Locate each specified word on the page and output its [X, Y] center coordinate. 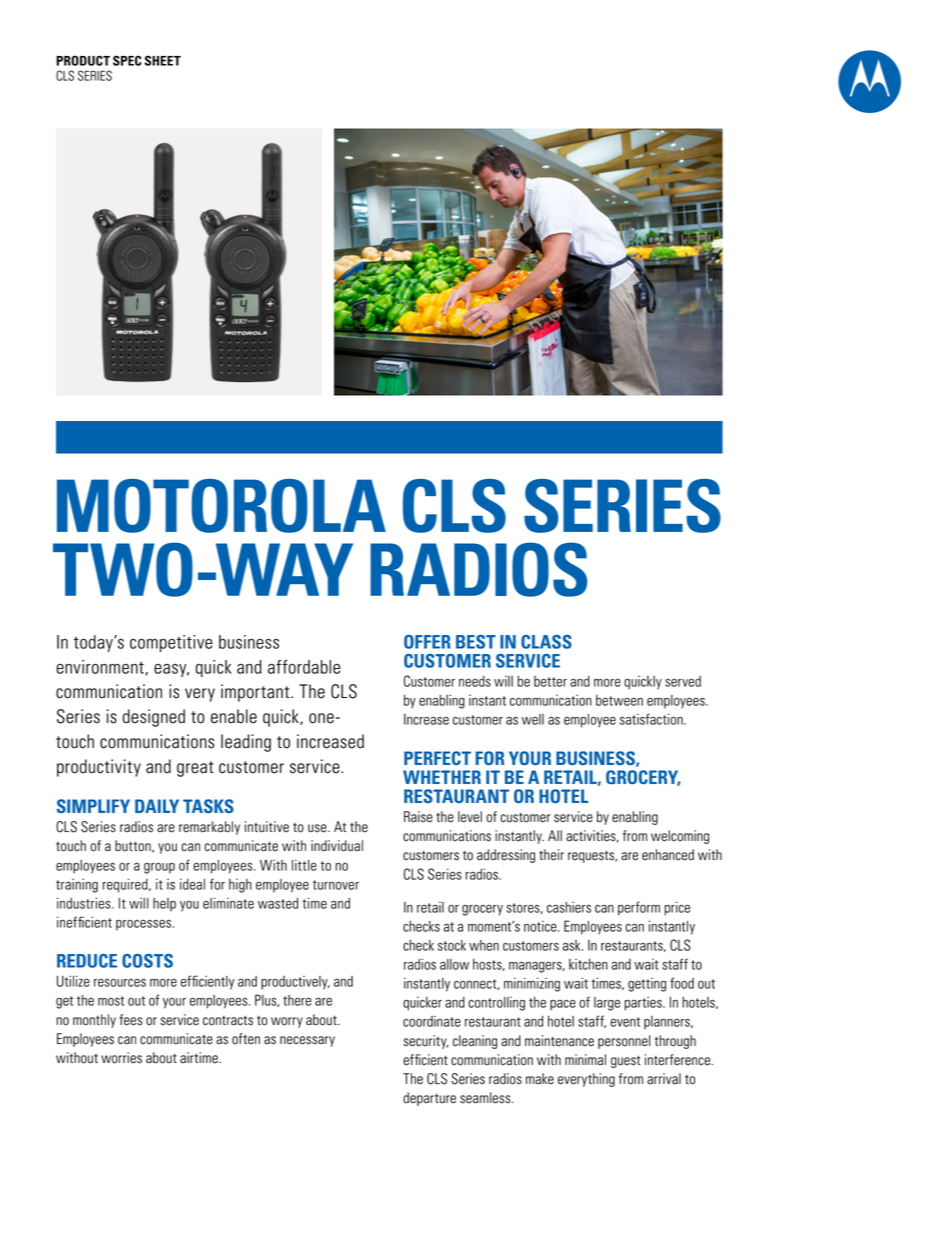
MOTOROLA [221, 506]
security [426, 1042]
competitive [171, 643]
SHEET [163, 60]
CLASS [546, 642]
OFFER [427, 642]
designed [154, 718]
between [619, 700]
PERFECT [437, 758]
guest [626, 1061]
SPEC [127, 60]
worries [121, 1058]
